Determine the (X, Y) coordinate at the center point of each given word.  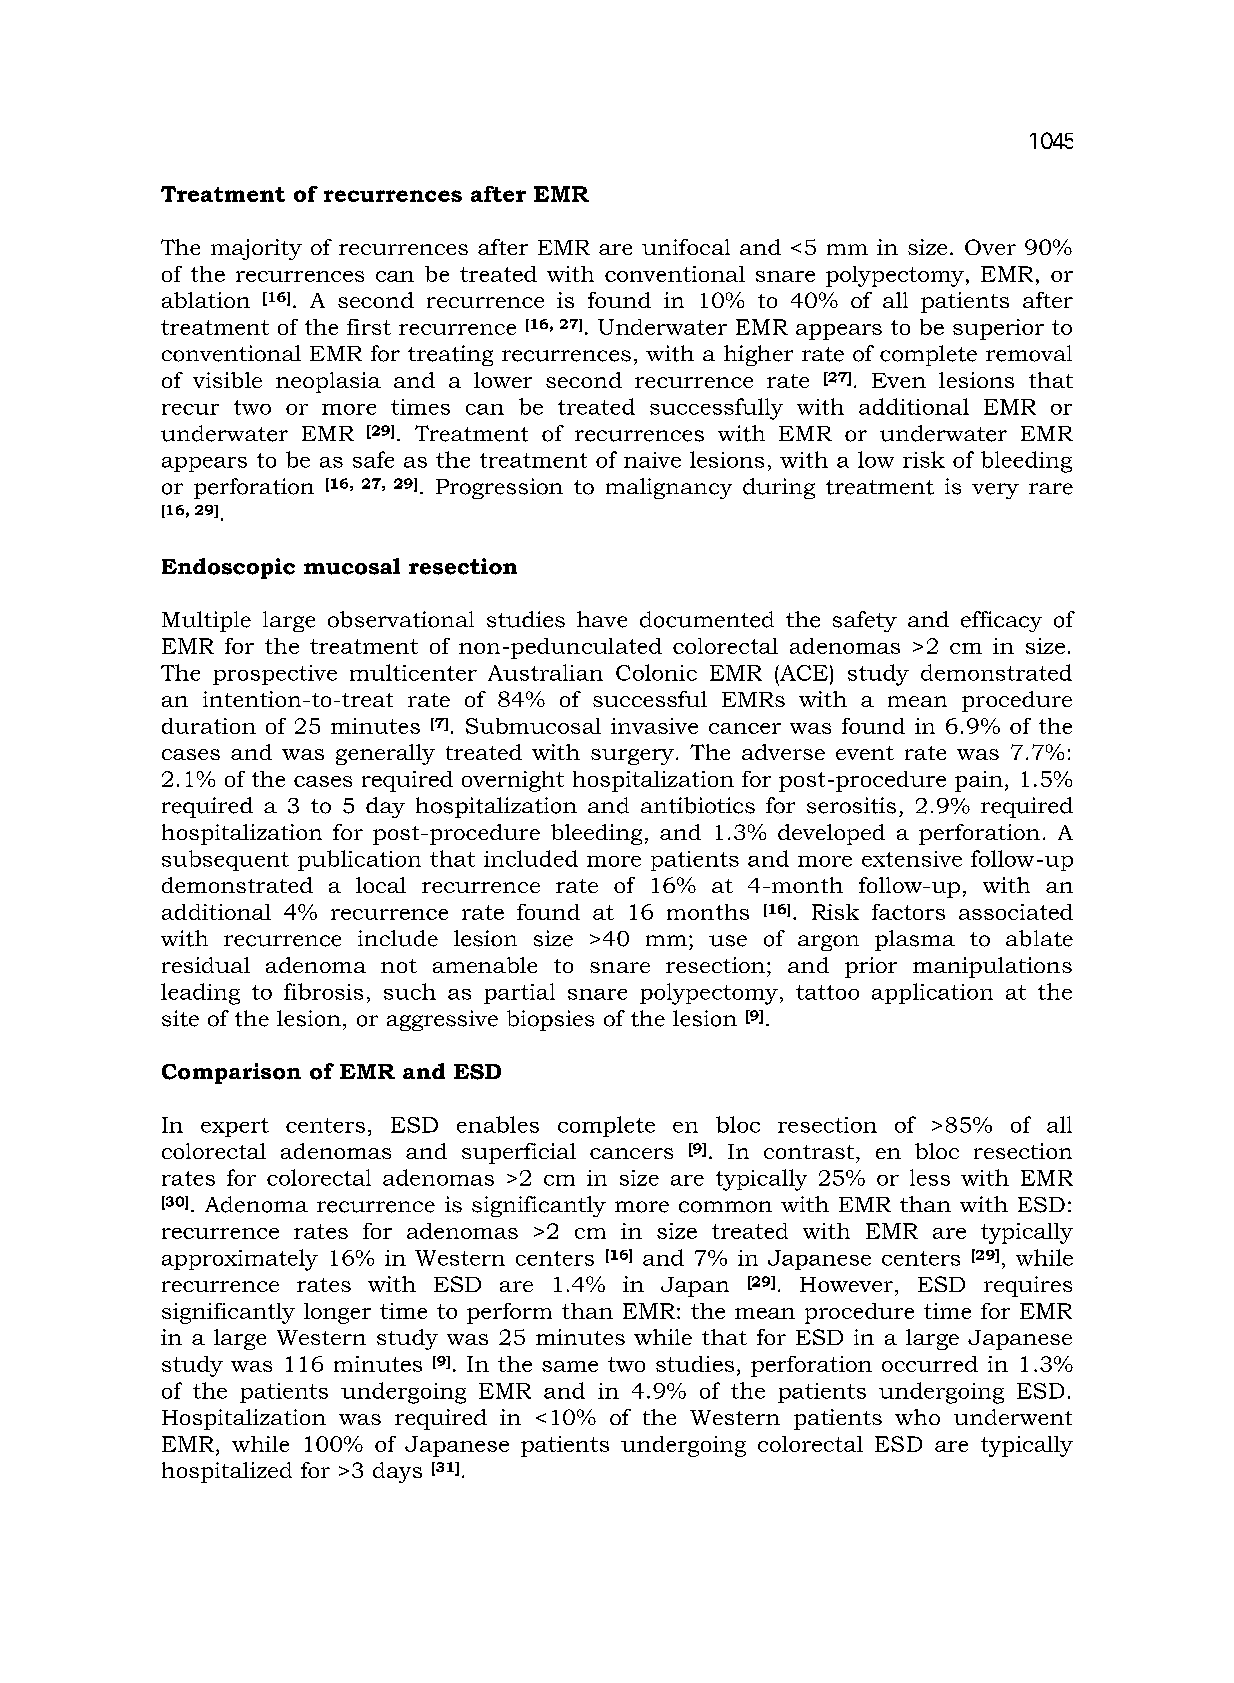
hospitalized (227, 1472)
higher (758, 355)
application (932, 993)
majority (256, 249)
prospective (275, 675)
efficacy (1001, 621)
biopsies (550, 1020)
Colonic (656, 672)
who (917, 1417)
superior (998, 329)
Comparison (231, 1073)
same (570, 1366)
